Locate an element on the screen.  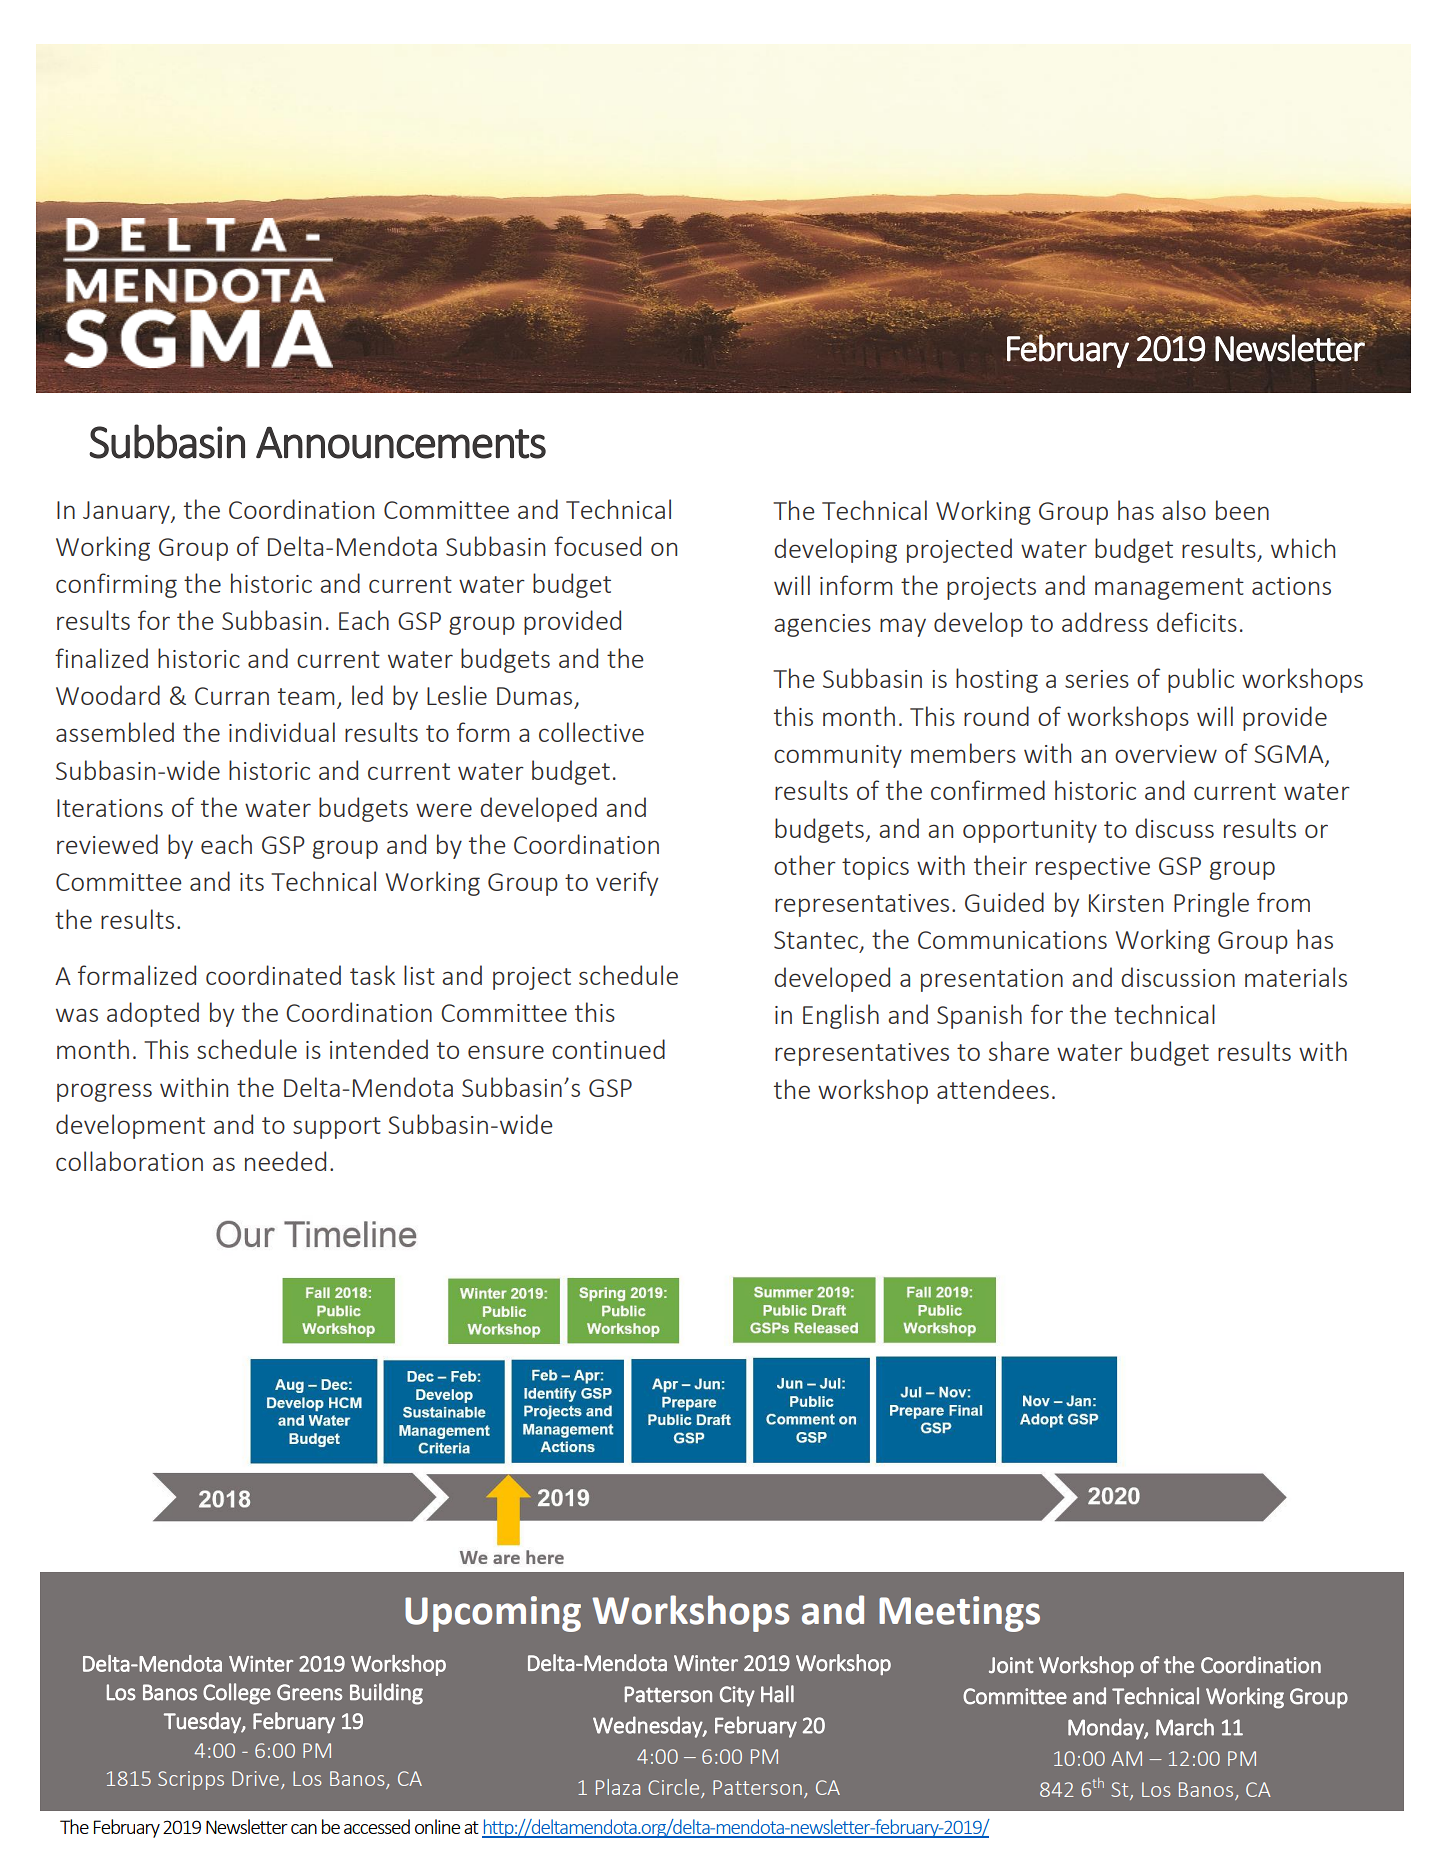
continued is located at coordinates (608, 1049).
